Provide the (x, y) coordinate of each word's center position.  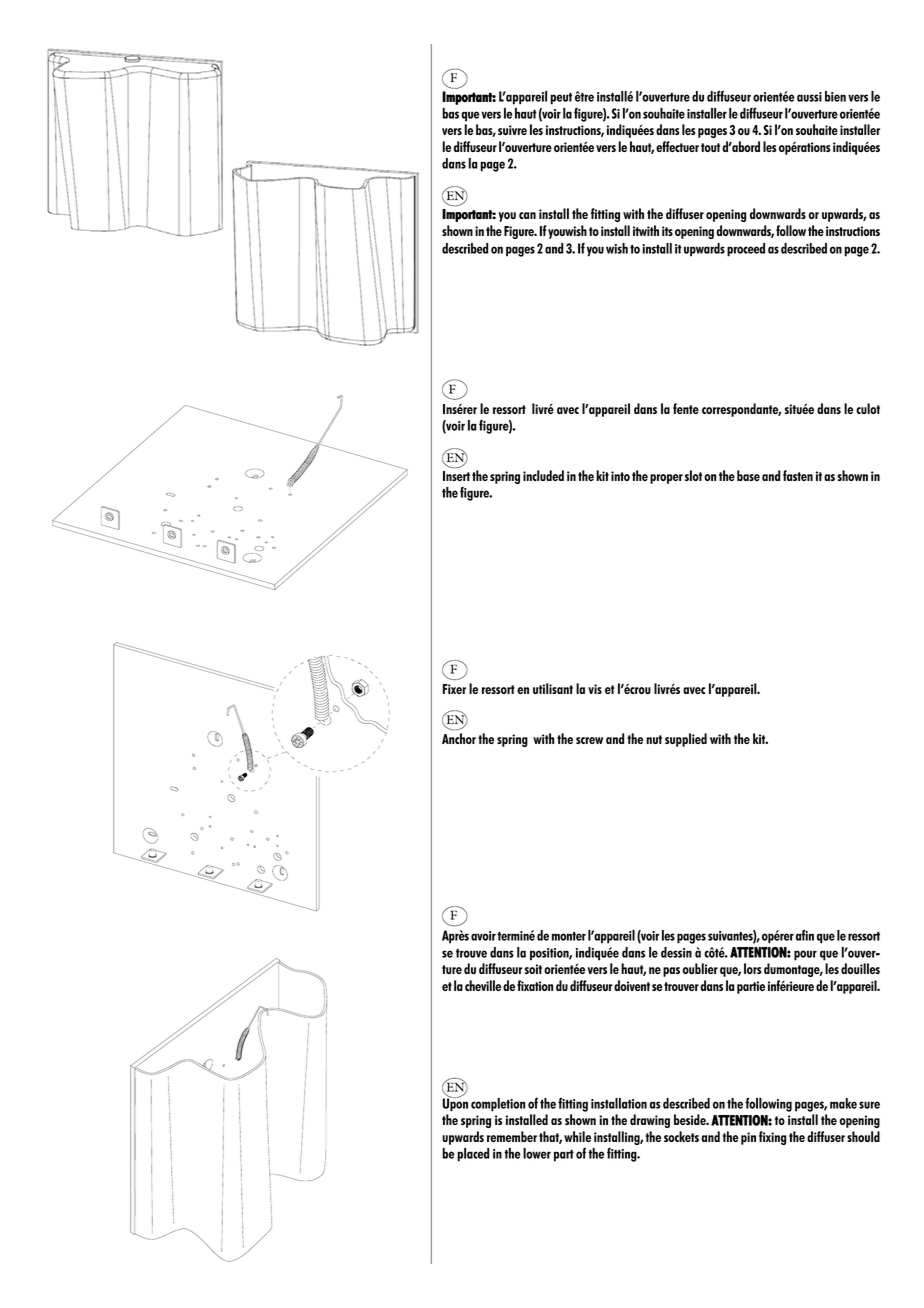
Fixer (454, 689)
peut (561, 99)
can (527, 215)
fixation (535, 985)
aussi (809, 97)
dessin (676, 952)
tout (710, 147)
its (667, 231)
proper (666, 479)
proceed (746, 250)
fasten (798, 475)
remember (512, 1136)
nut (654, 739)
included (543, 475)
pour (805, 955)
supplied (686, 740)
